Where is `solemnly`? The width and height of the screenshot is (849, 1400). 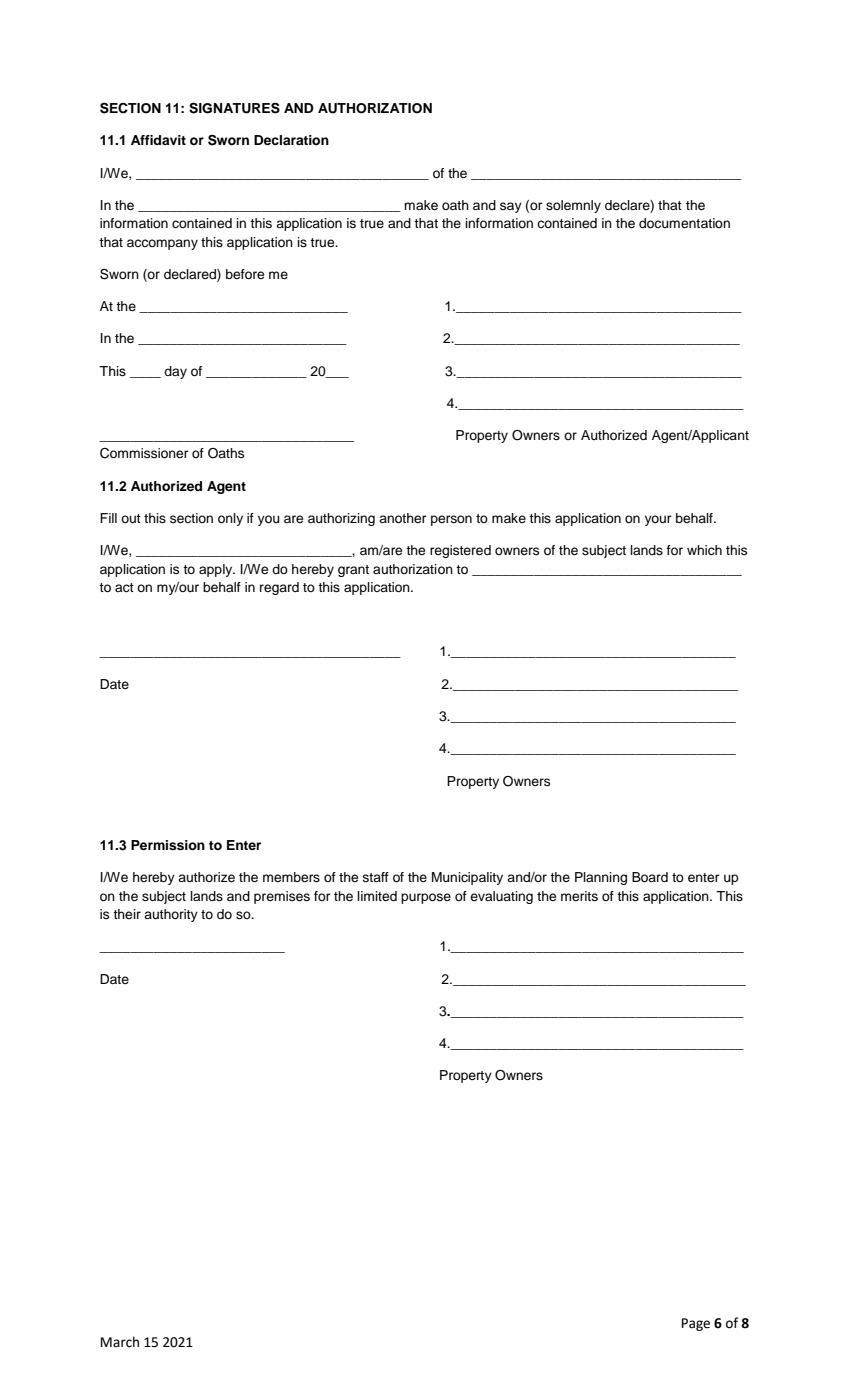 solemnly is located at coordinates (573, 206).
